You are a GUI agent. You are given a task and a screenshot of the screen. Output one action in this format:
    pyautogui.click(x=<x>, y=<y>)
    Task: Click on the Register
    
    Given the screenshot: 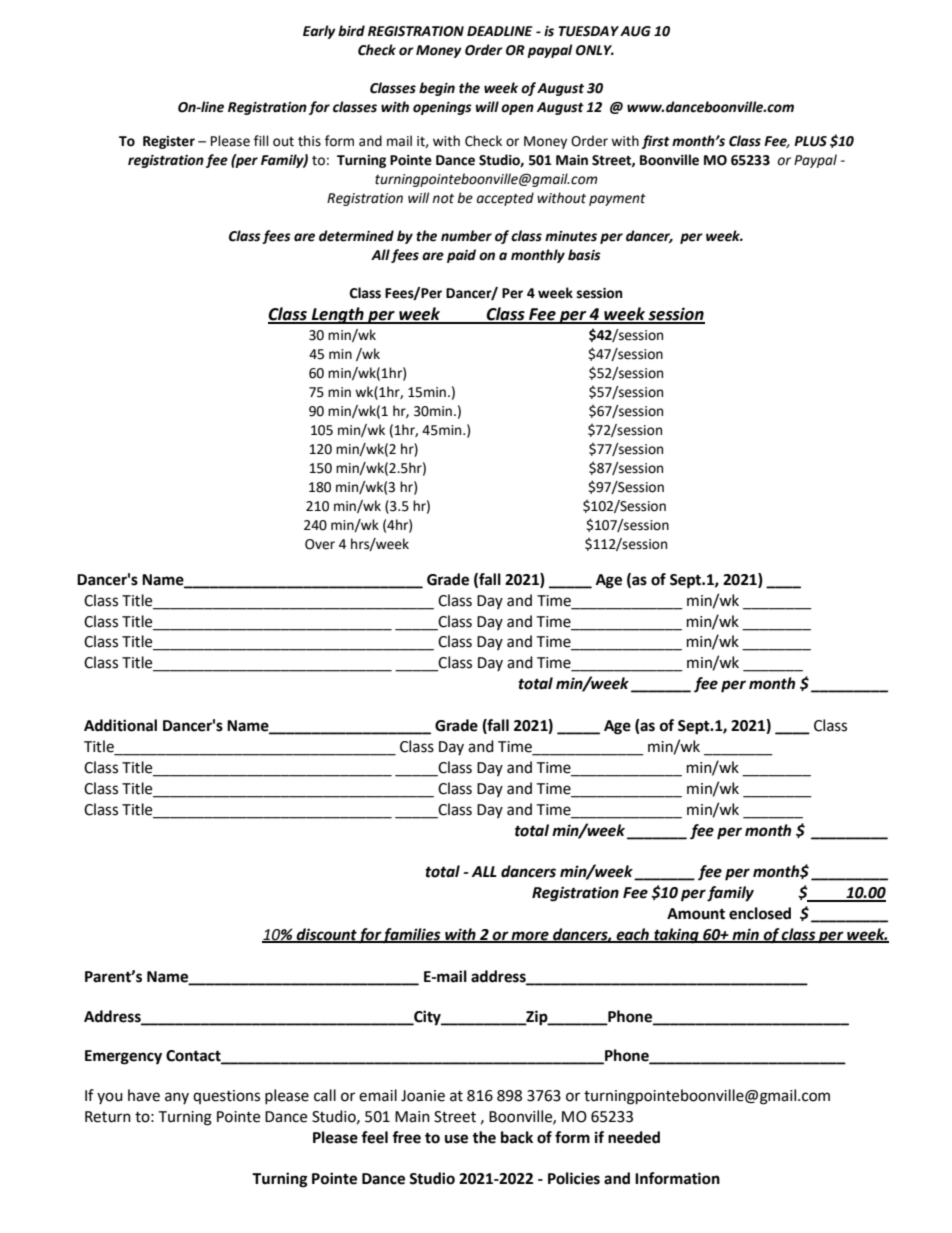 What is the action you would take?
    pyautogui.click(x=169, y=142)
